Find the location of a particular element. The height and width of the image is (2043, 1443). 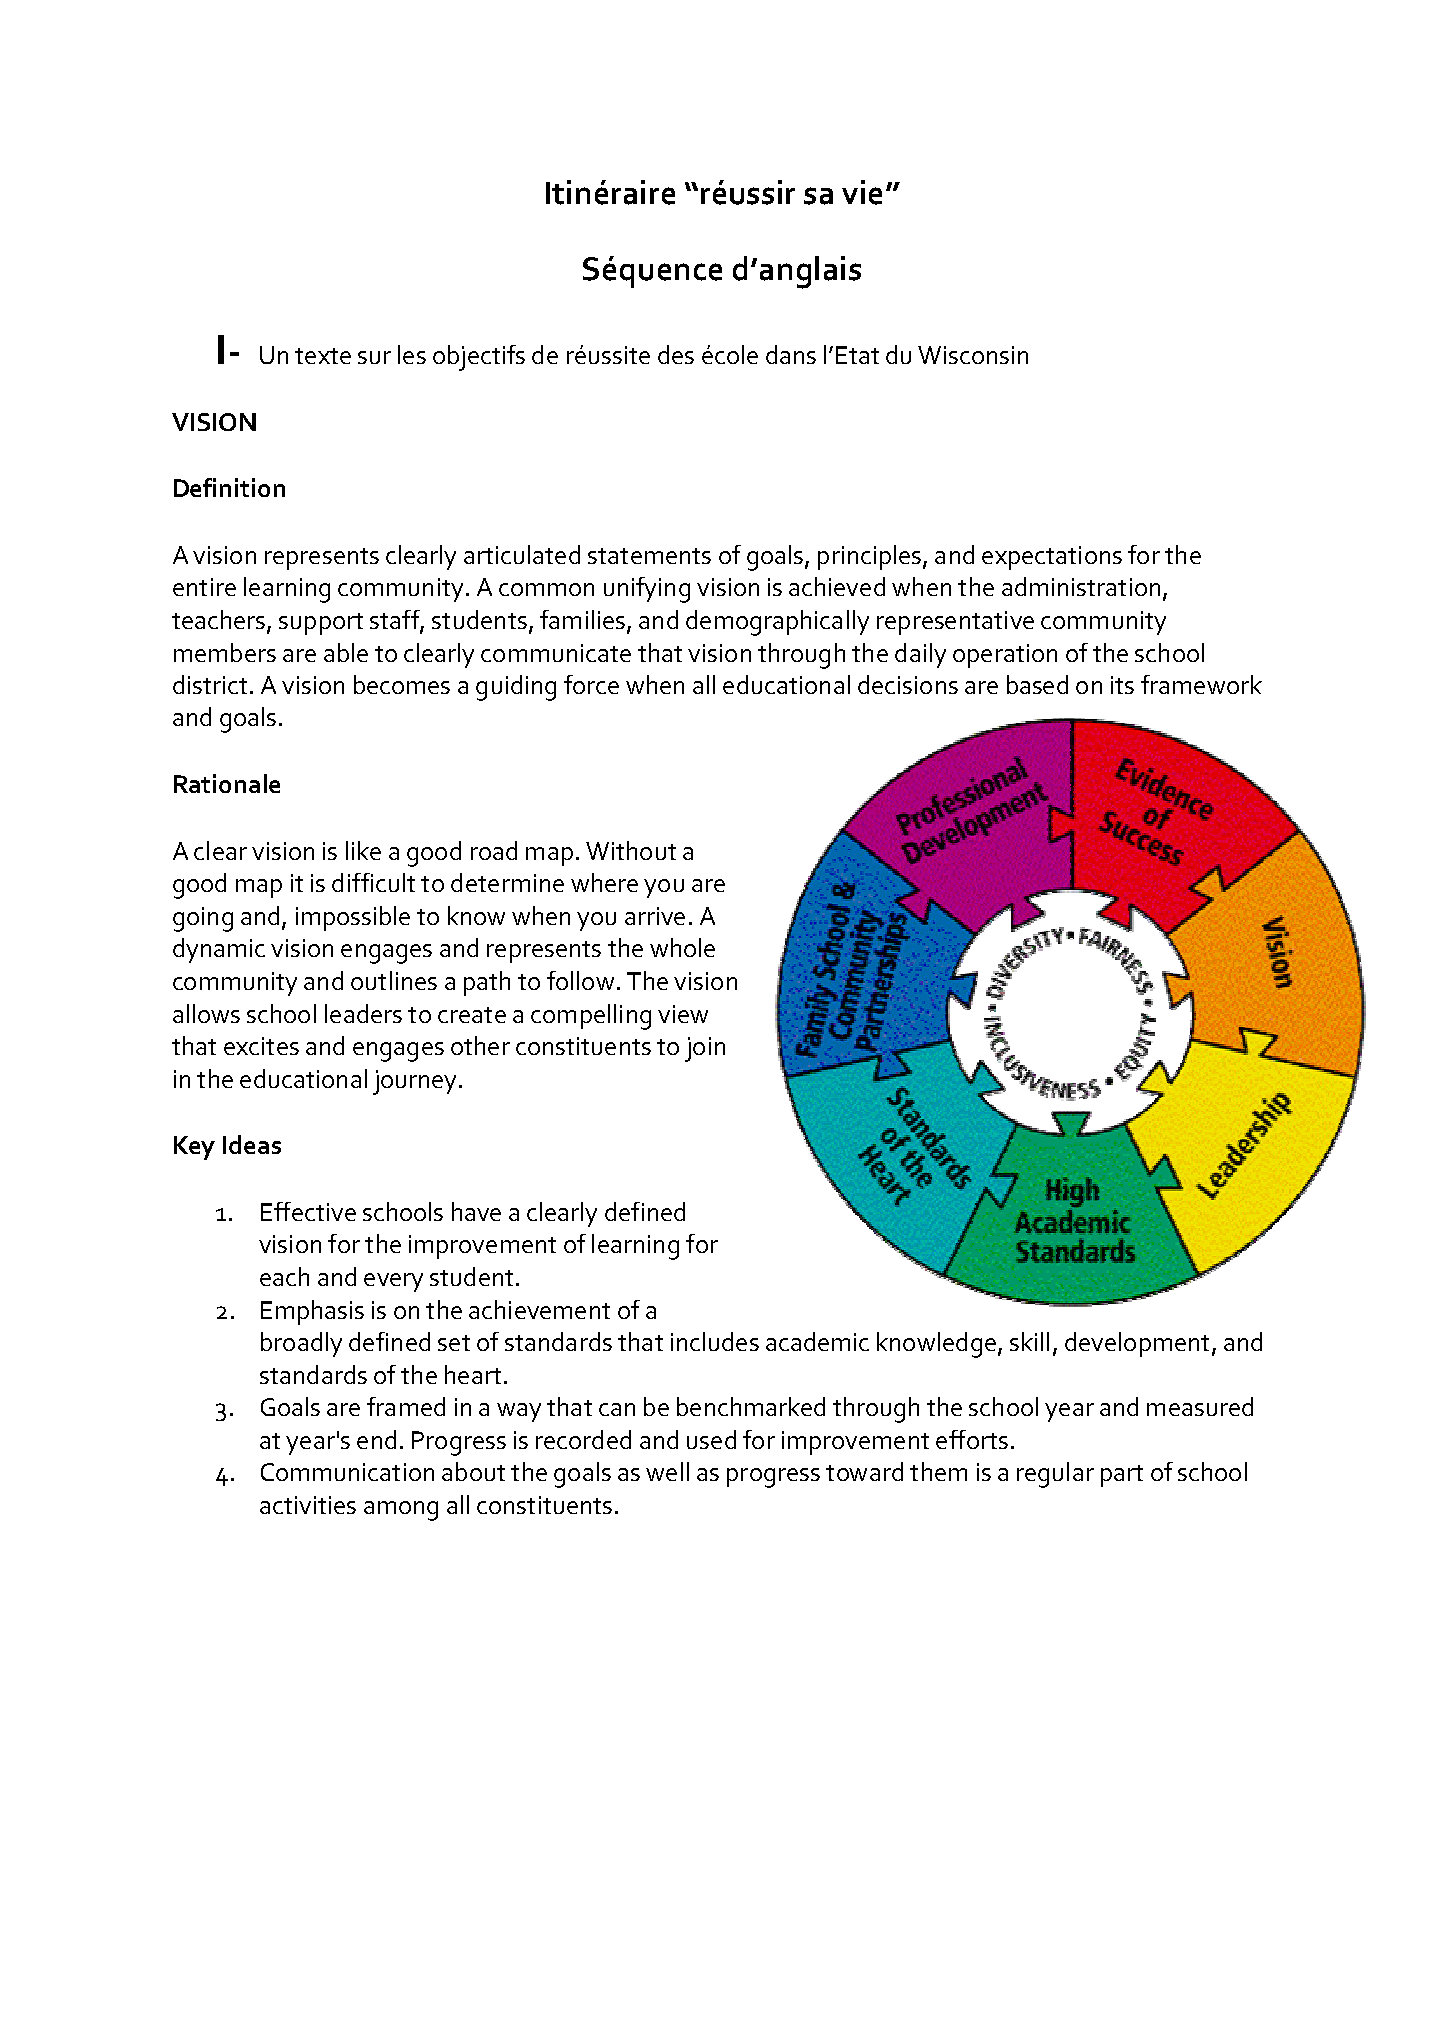

dans is located at coordinates (791, 354).
